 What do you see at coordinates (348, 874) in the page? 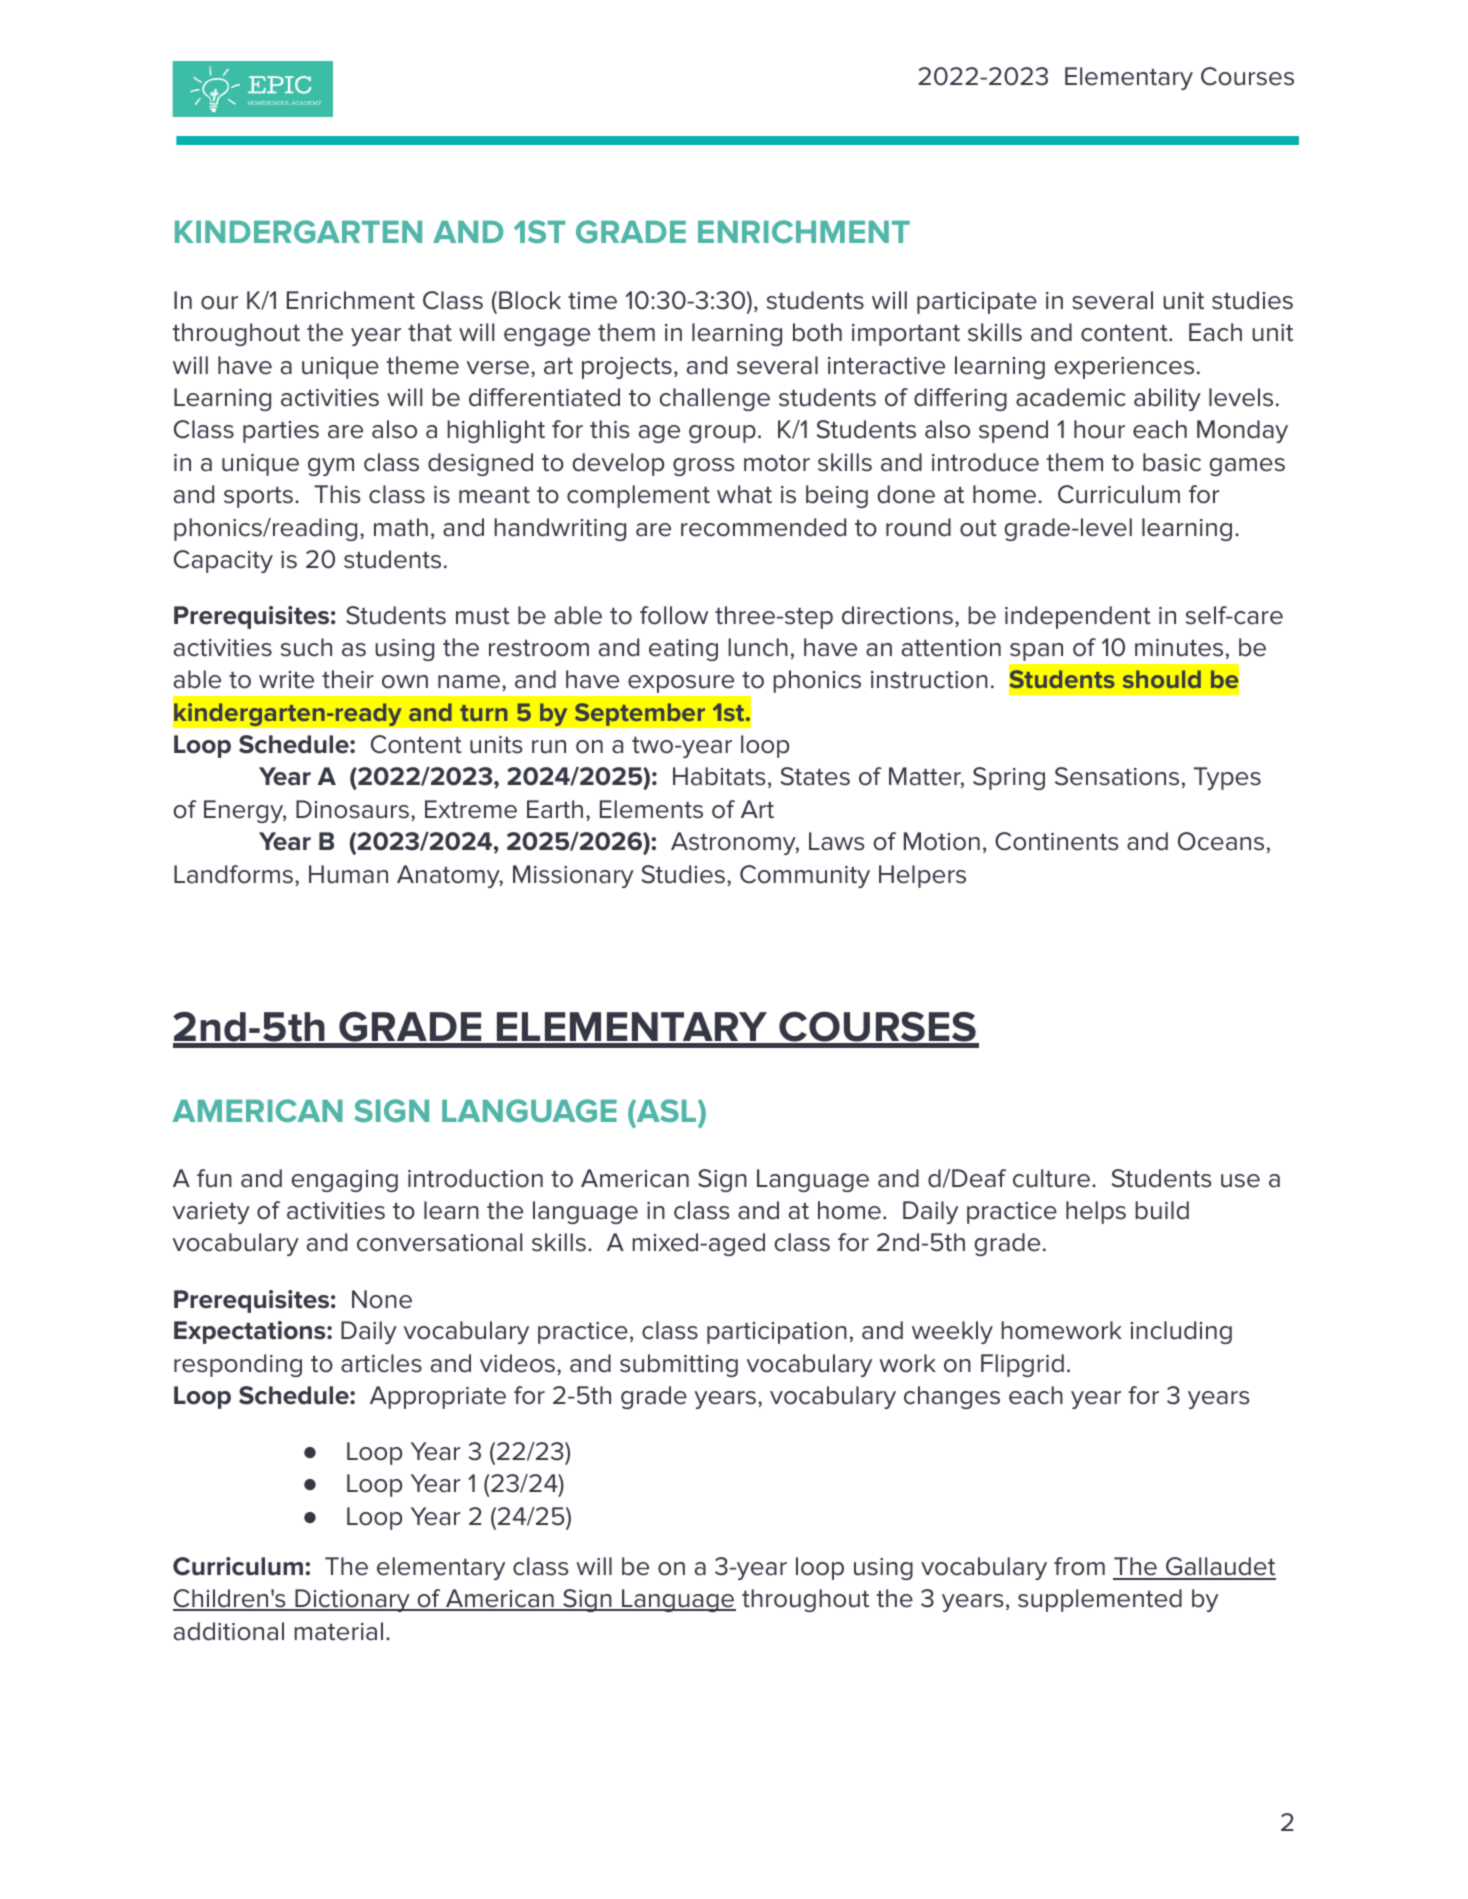
I see `Human` at bounding box center [348, 874].
